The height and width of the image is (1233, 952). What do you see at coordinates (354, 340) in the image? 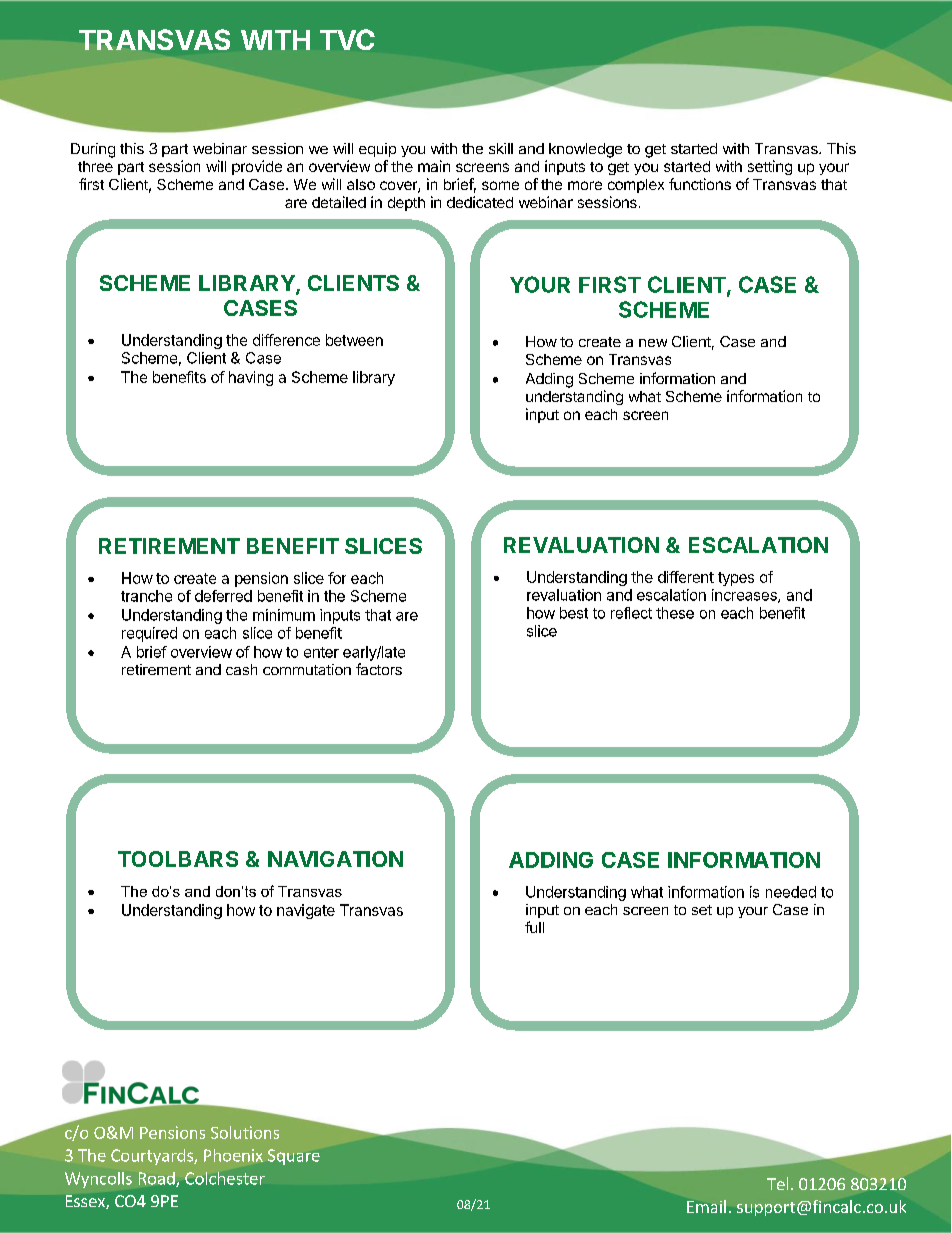
I see `between` at bounding box center [354, 340].
